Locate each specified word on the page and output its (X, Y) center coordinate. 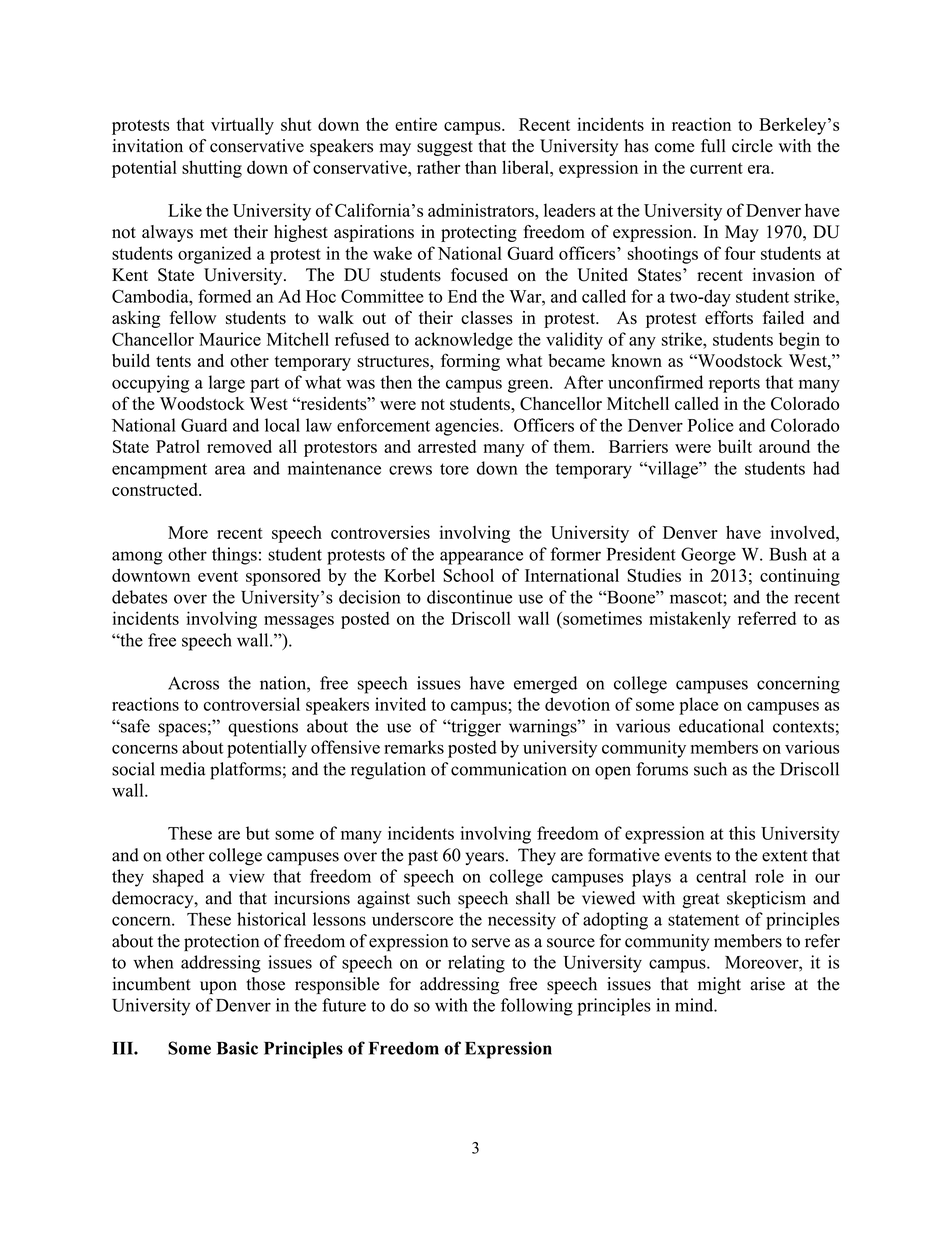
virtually (242, 126)
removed (239, 446)
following (537, 1007)
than (481, 167)
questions (263, 728)
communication (509, 769)
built (735, 446)
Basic (237, 1048)
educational (721, 726)
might (719, 985)
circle (752, 146)
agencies (468, 427)
